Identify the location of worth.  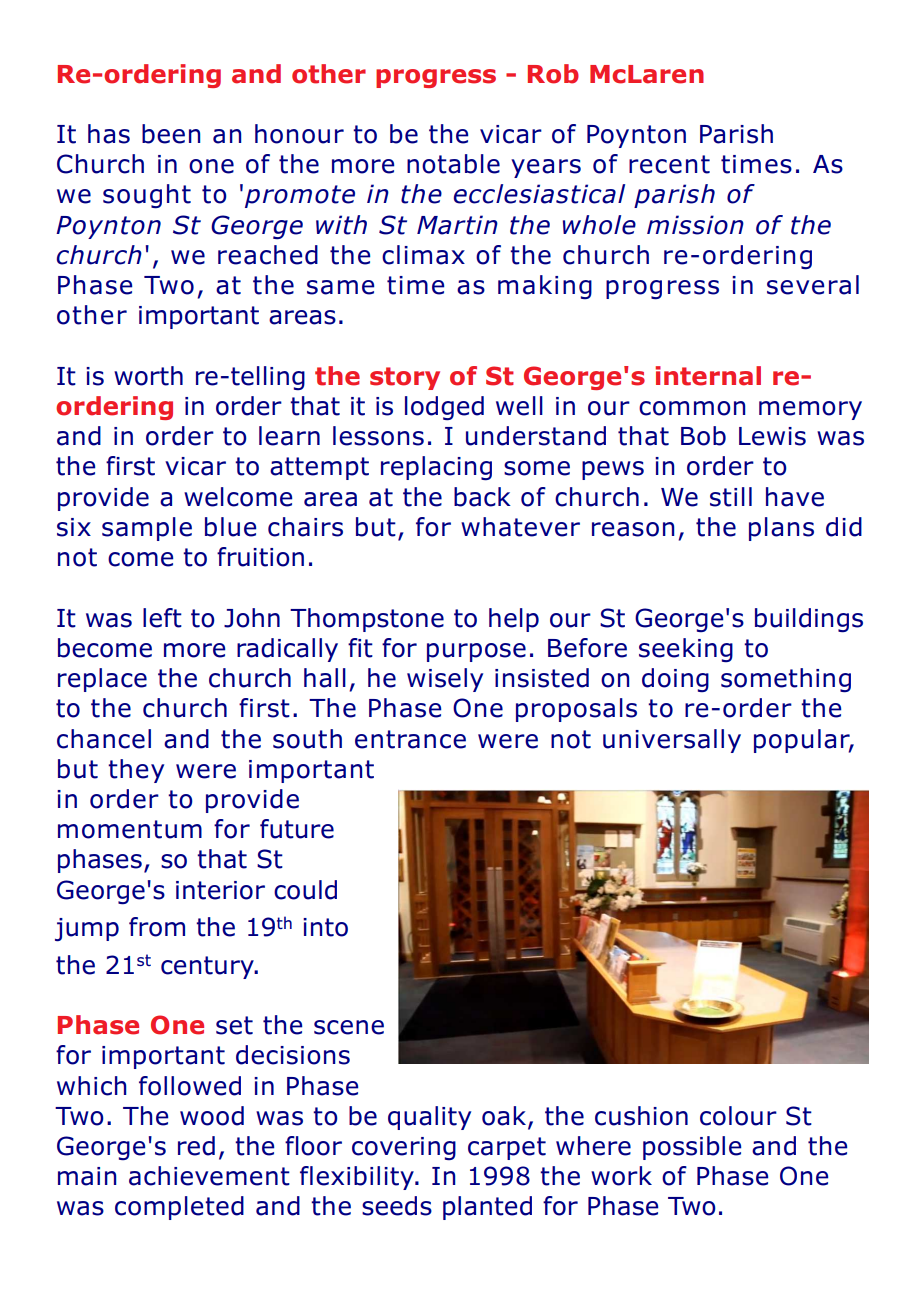
(148, 376).
